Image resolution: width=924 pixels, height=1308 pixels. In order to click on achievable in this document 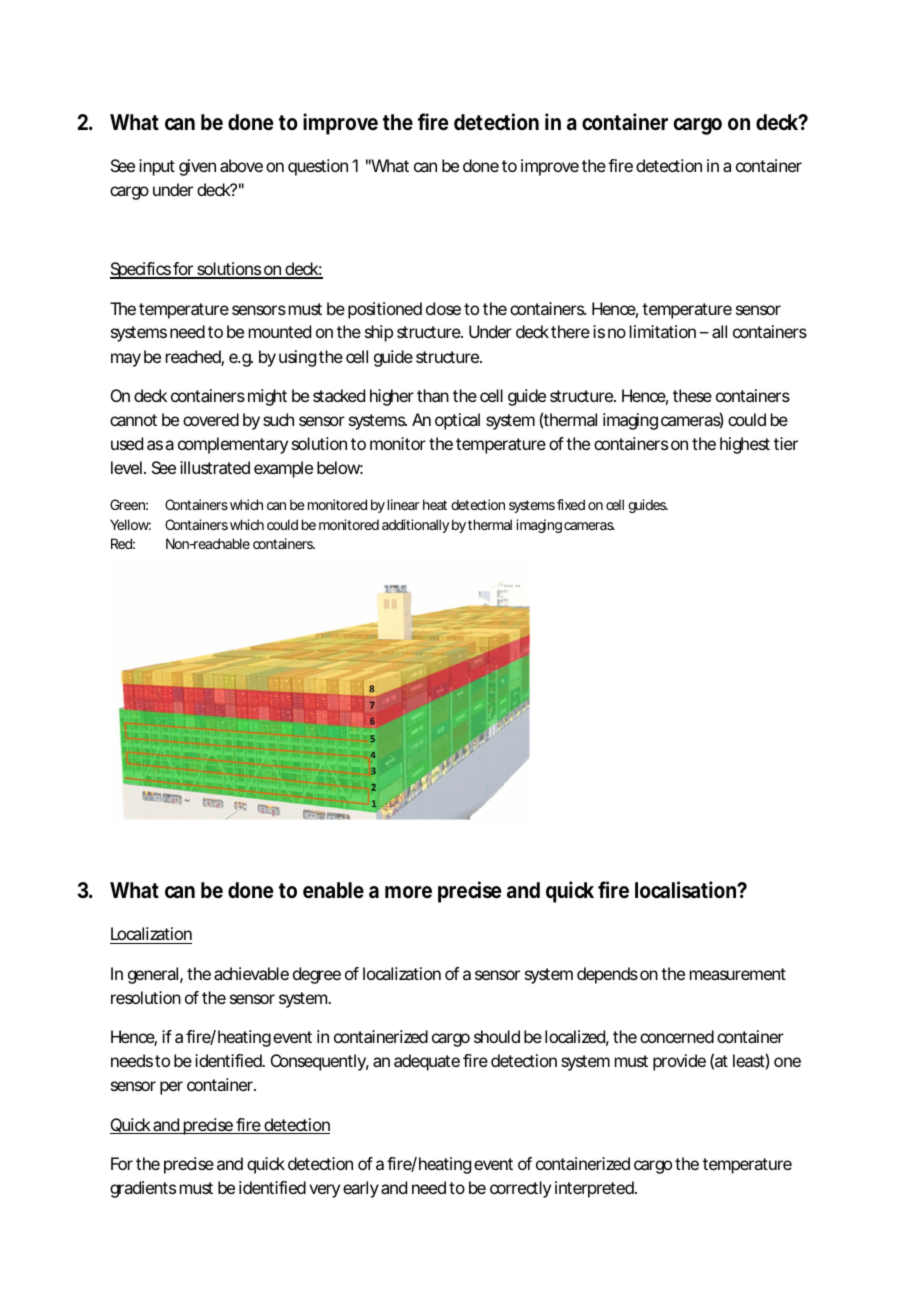, I will do `click(251, 973)`.
